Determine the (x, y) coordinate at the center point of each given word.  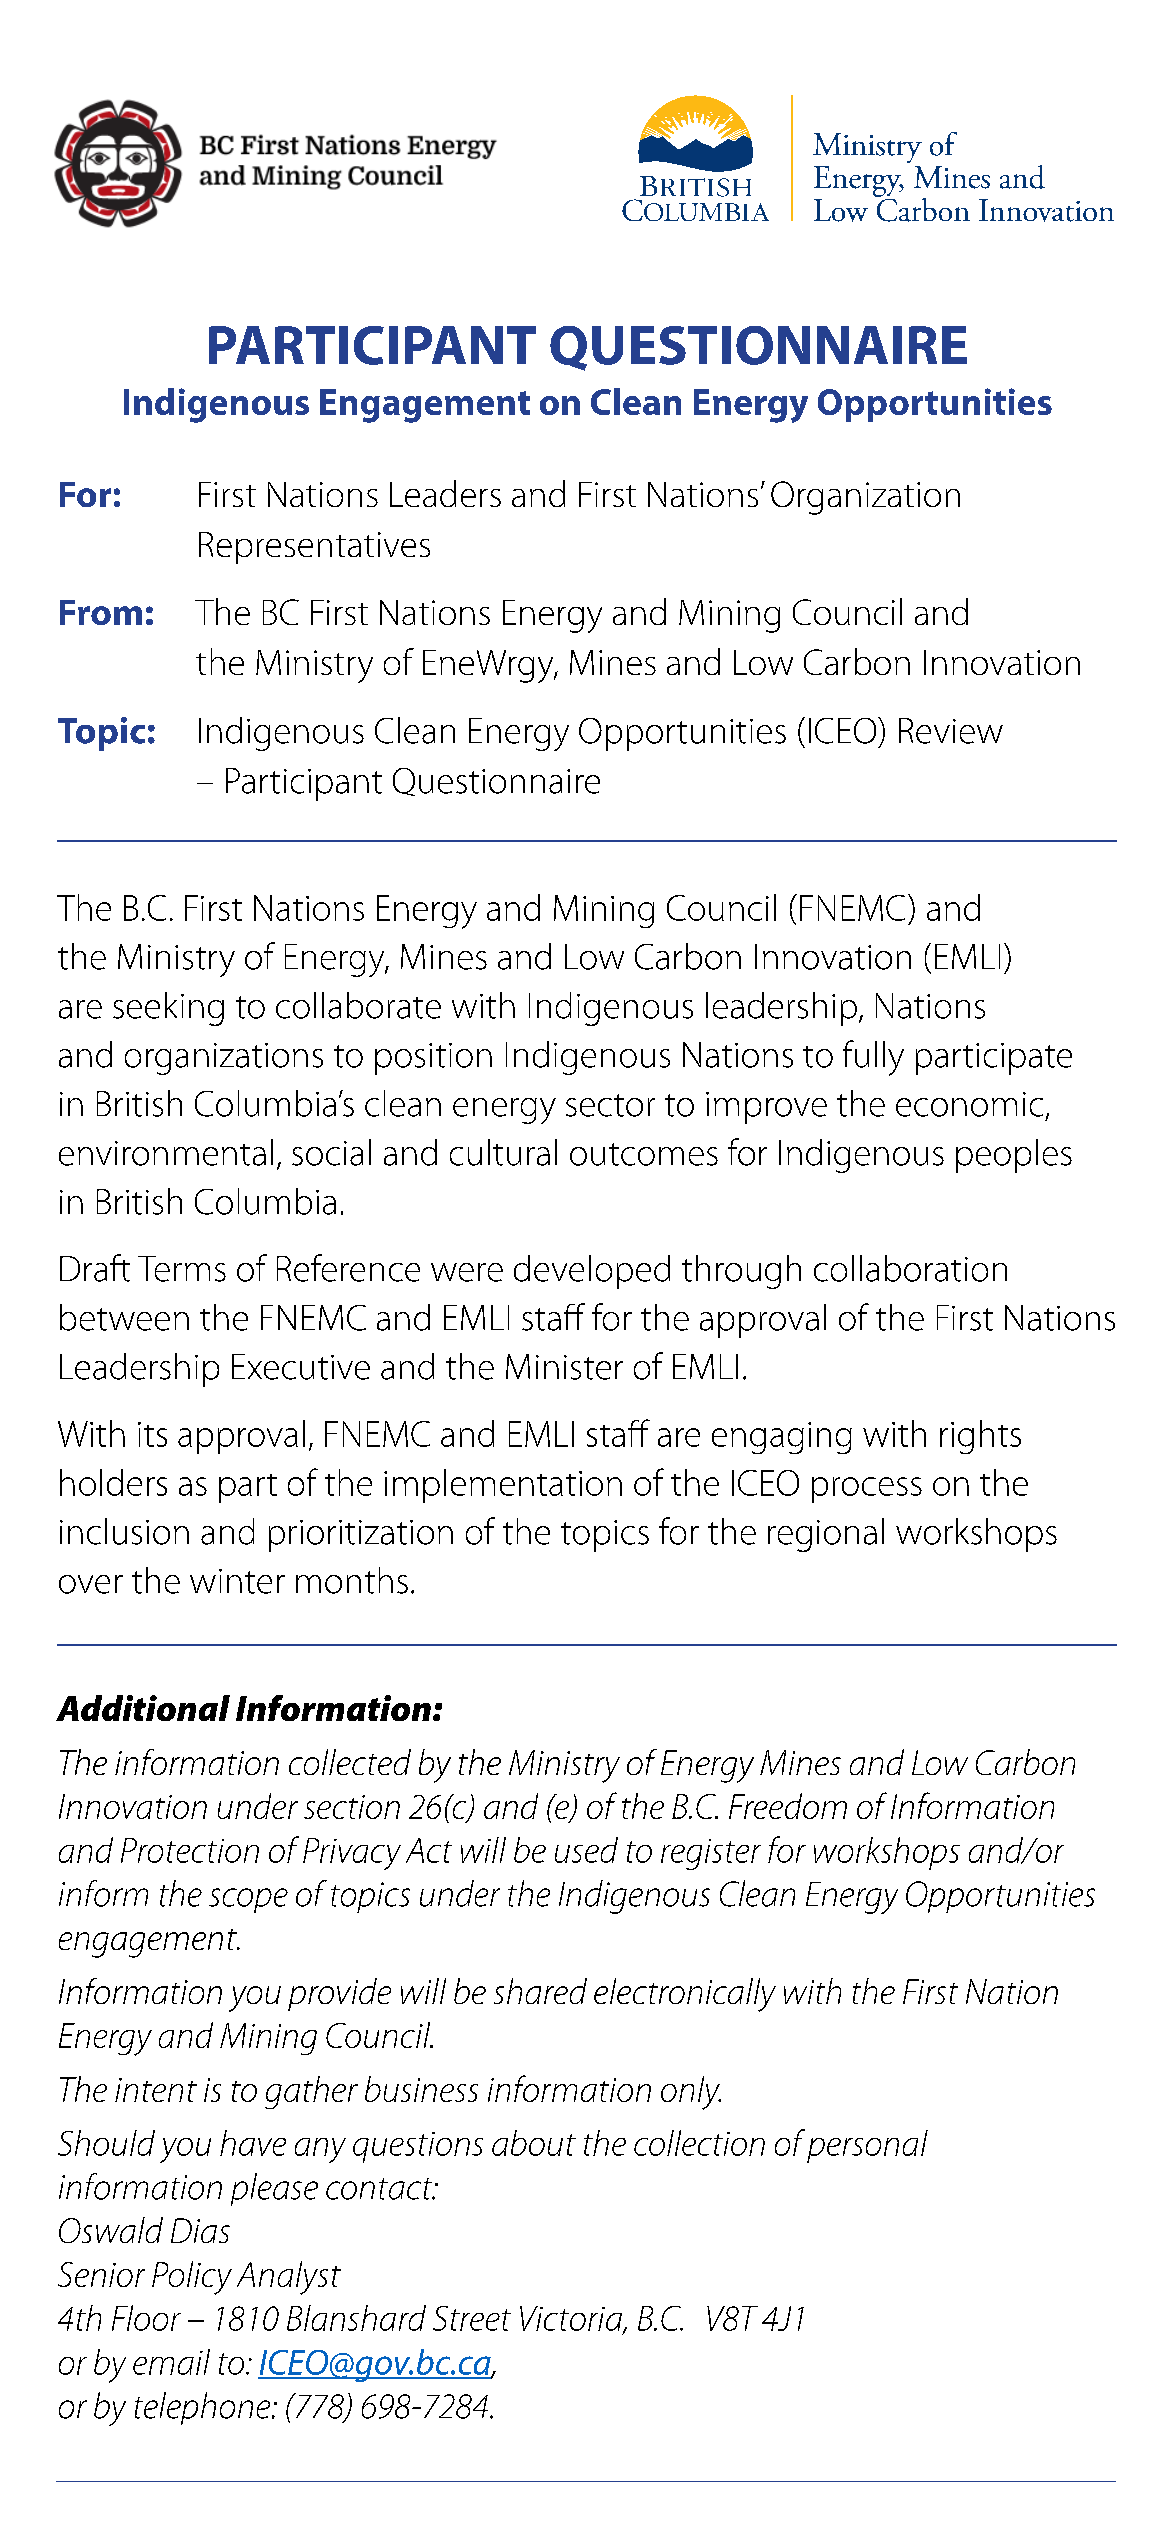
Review (951, 731)
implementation (503, 1486)
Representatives (314, 548)
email (171, 2362)
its (152, 1434)
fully (873, 1058)
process (867, 1490)
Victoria (572, 2319)
